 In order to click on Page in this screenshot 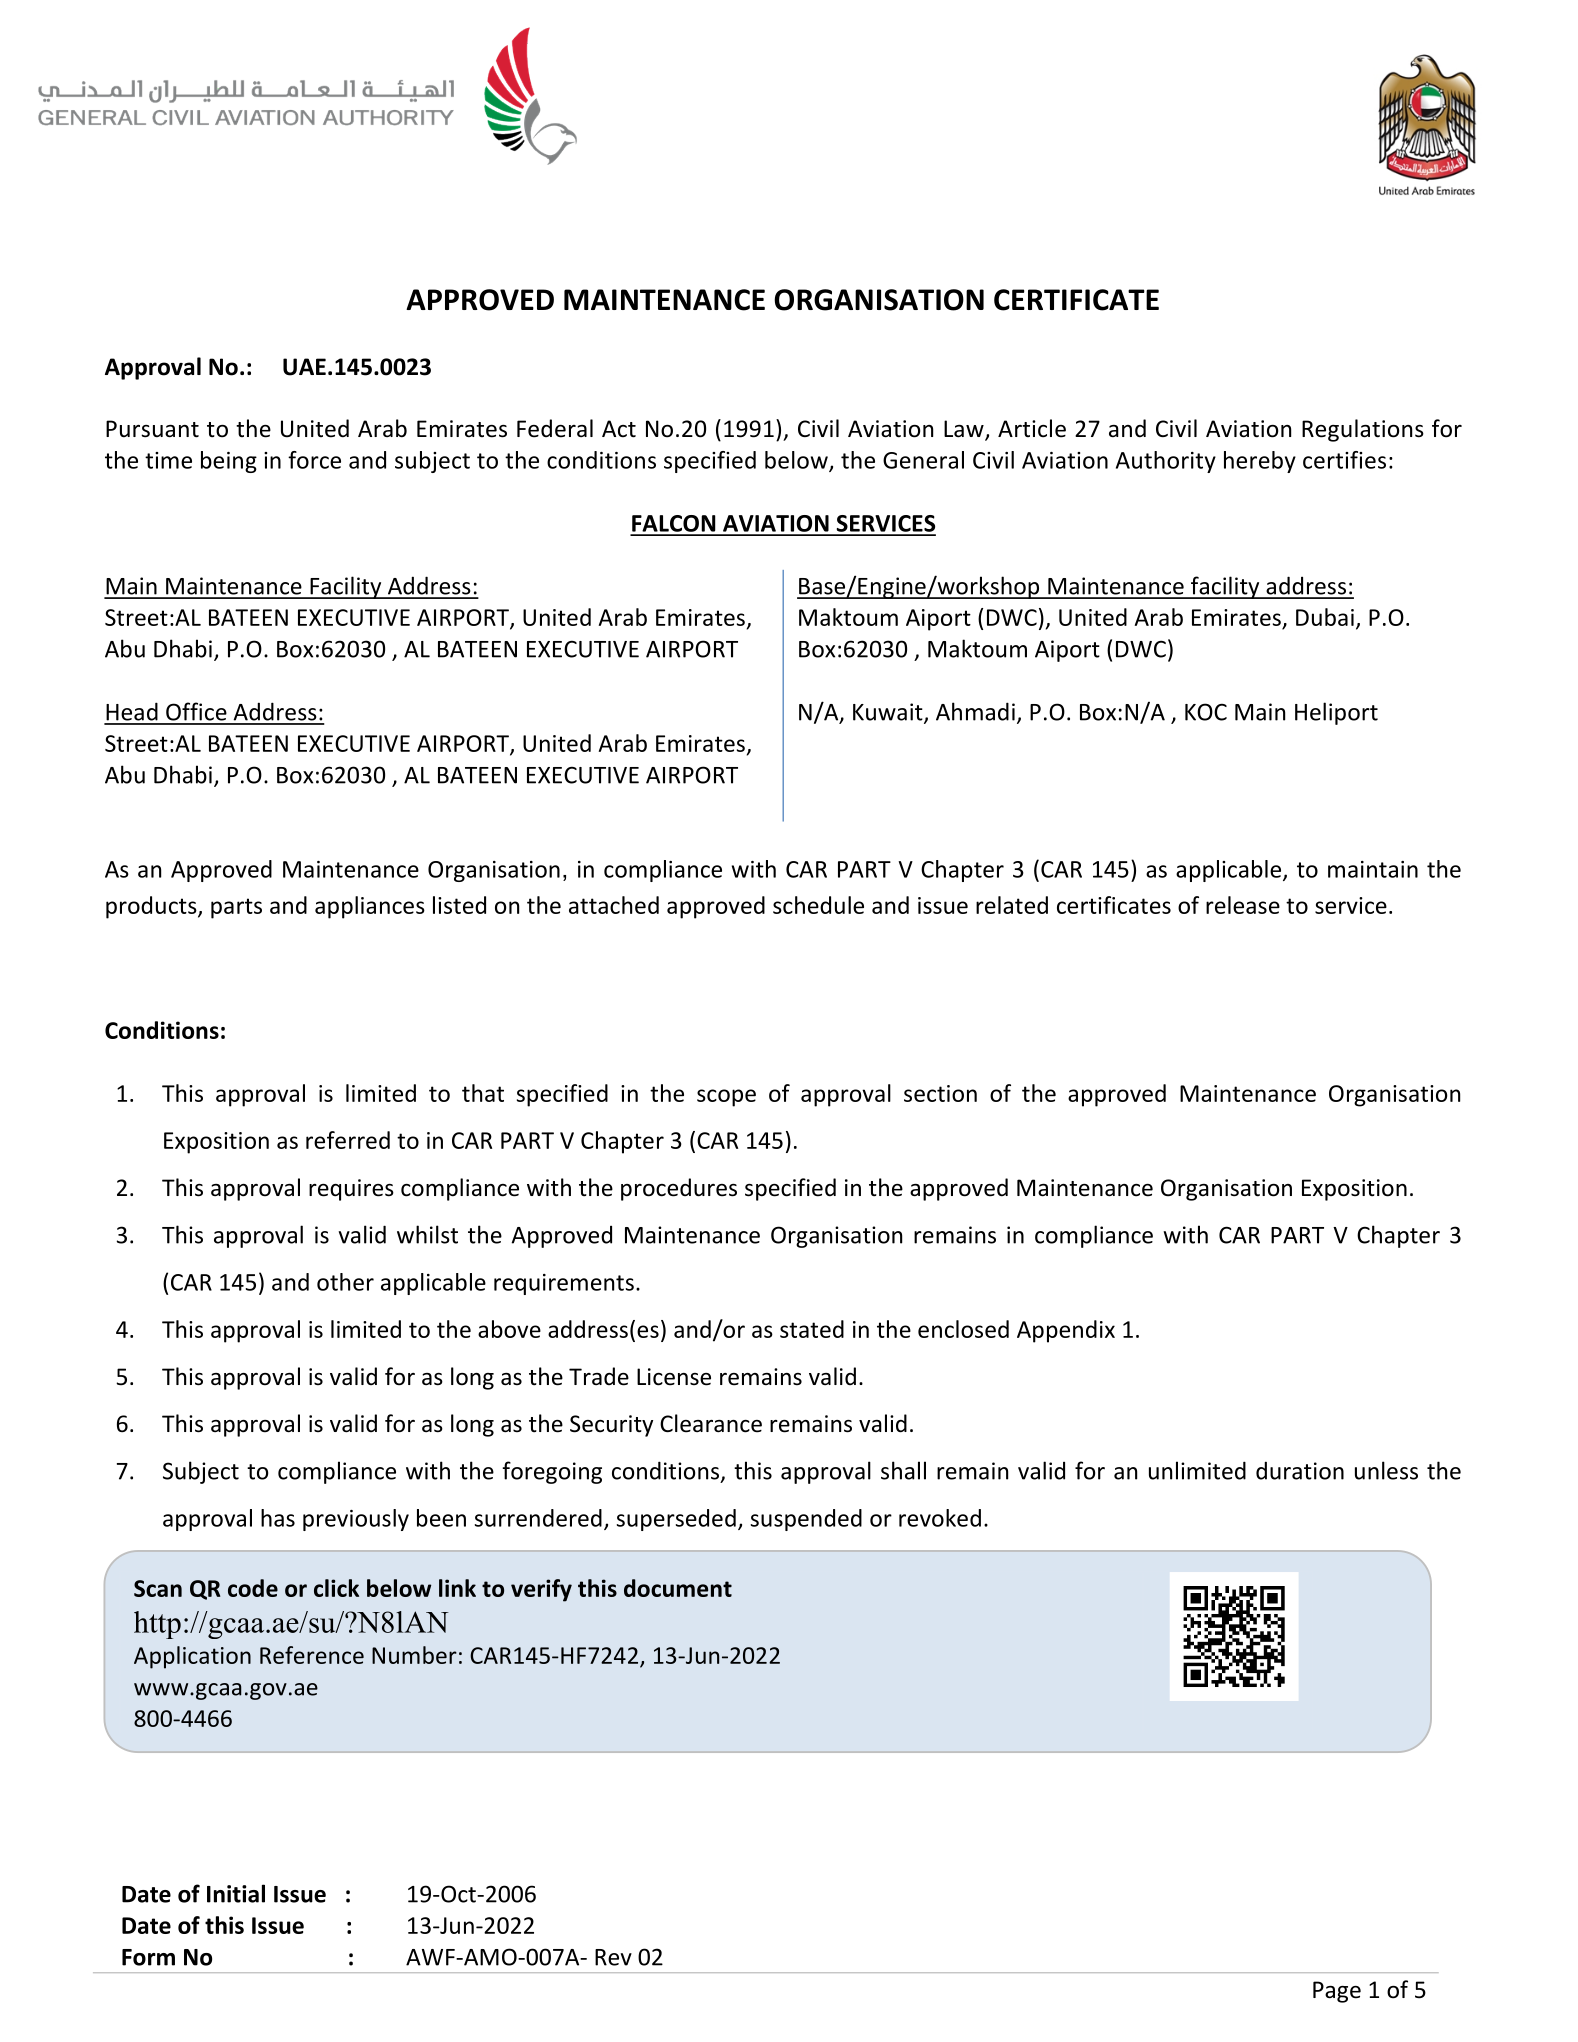, I will do `click(1337, 1992)`.
